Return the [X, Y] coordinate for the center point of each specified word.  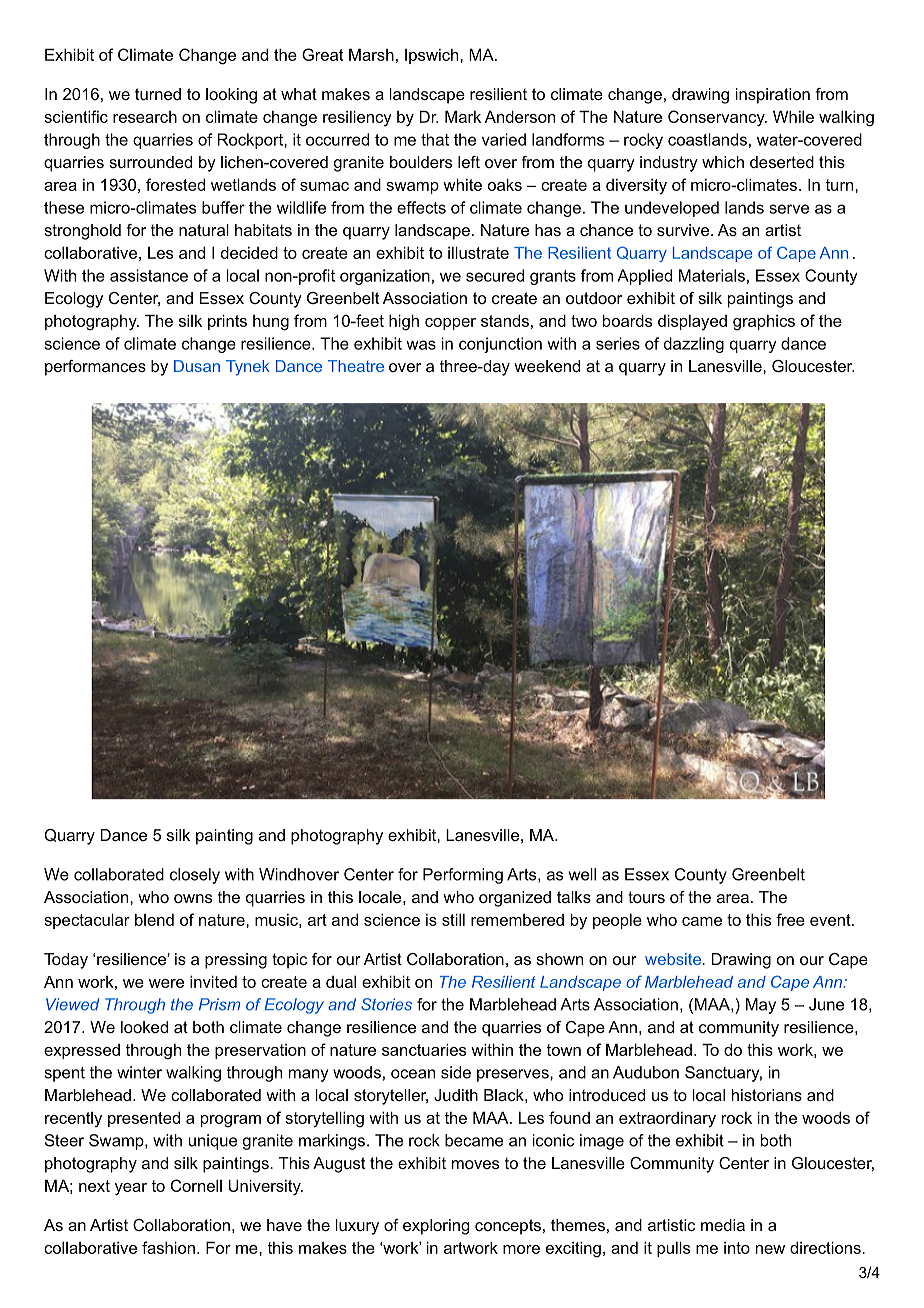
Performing [463, 876]
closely [195, 876]
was [421, 345]
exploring [436, 1227]
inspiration [773, 96]
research [145, 117]
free [790, 919]
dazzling [694, 345]
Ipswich [433, 56]
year [131, 1189]
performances [95, 368]
